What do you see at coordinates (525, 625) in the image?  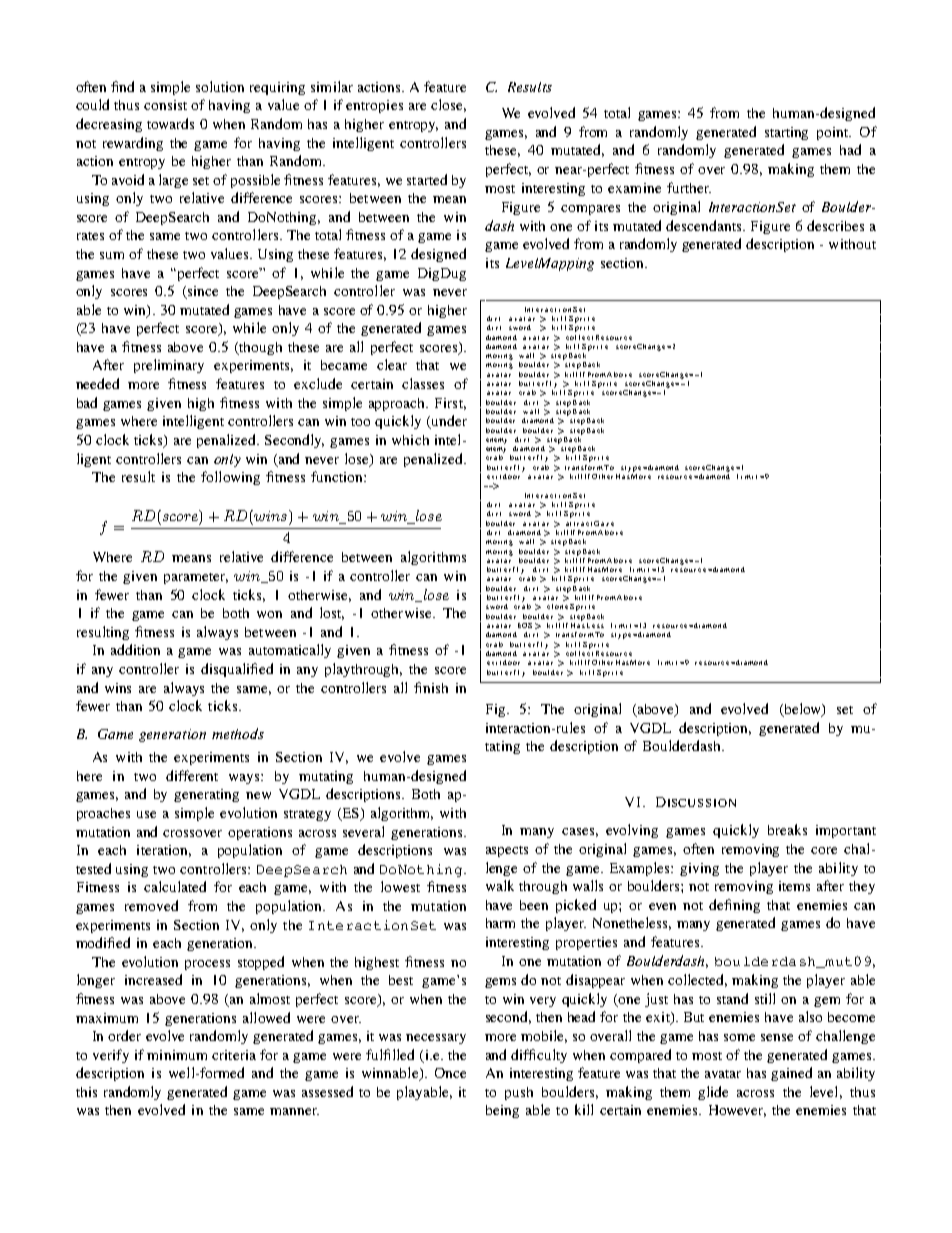 I see `EOS` at bounding box center [525, 625].
